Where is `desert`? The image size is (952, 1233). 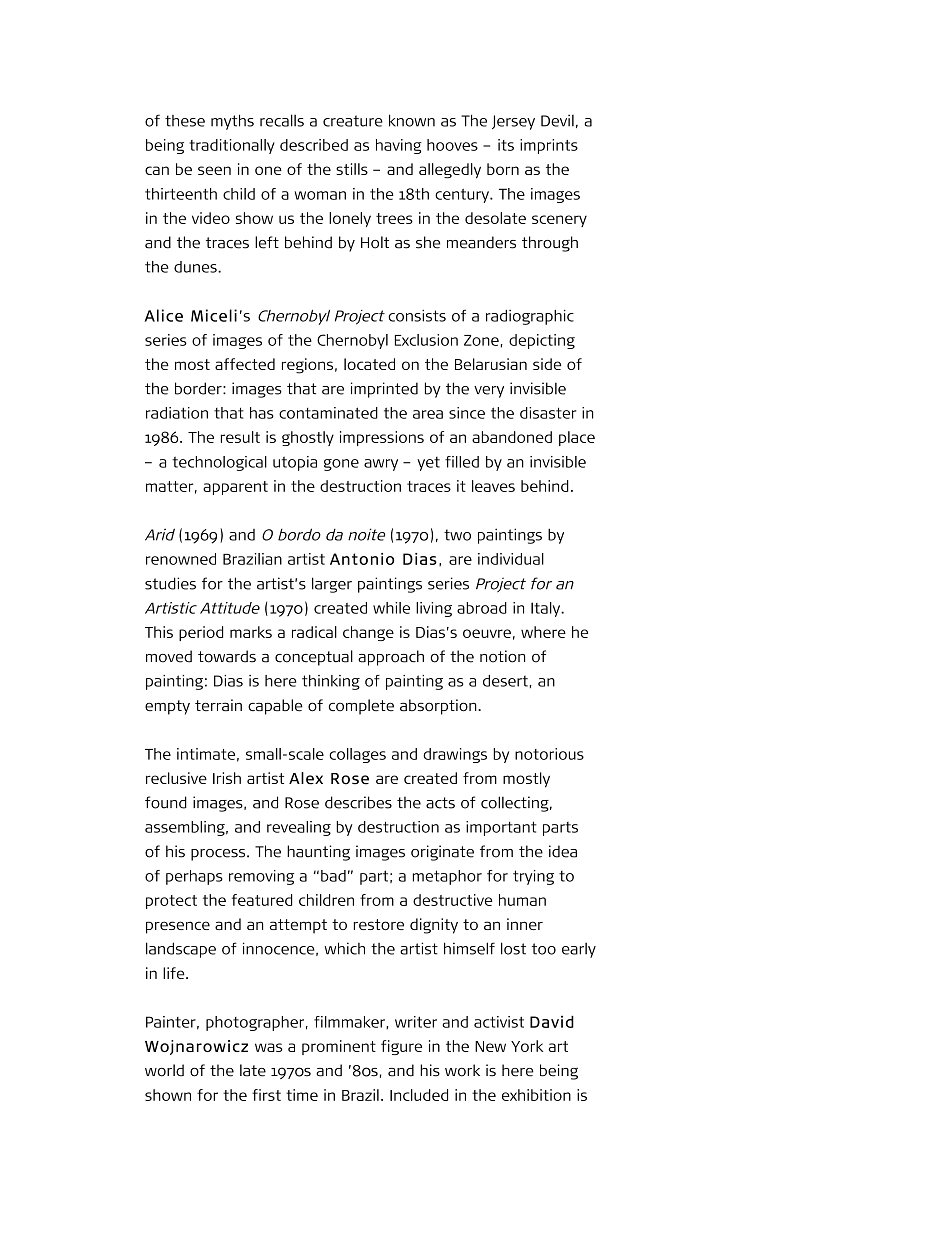
desert is located at coordinates (505, 681).
